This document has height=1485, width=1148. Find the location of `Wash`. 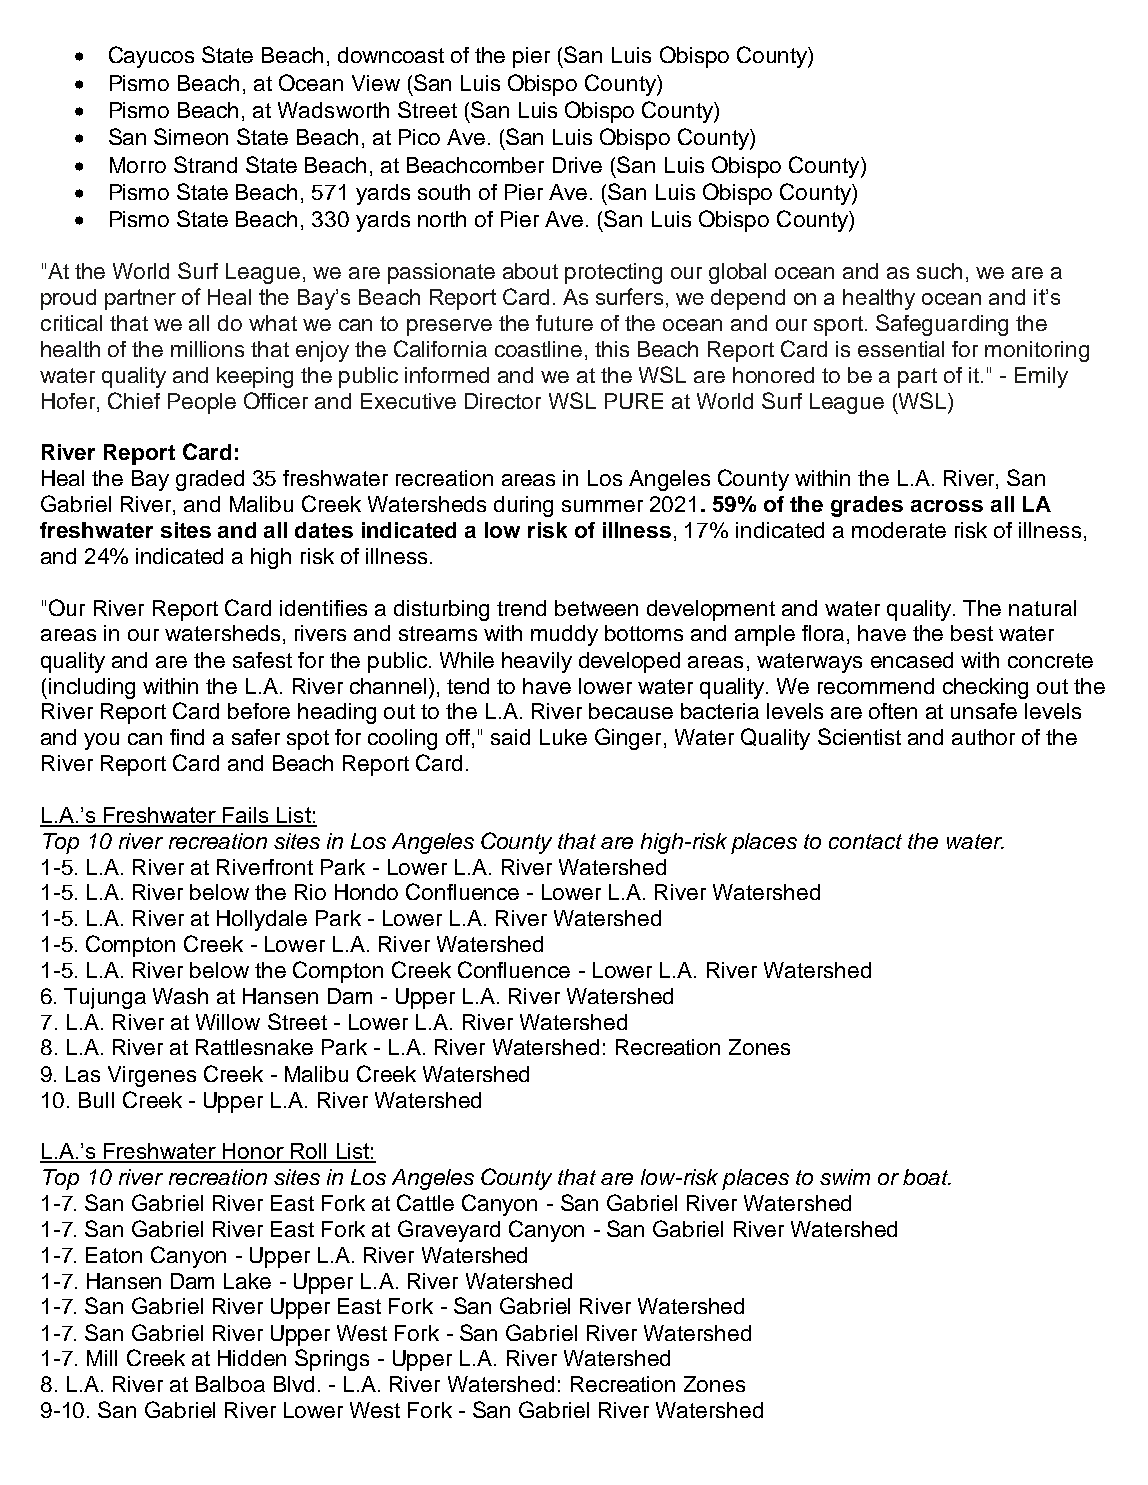

Wash is located at coordinates (180, 996).
